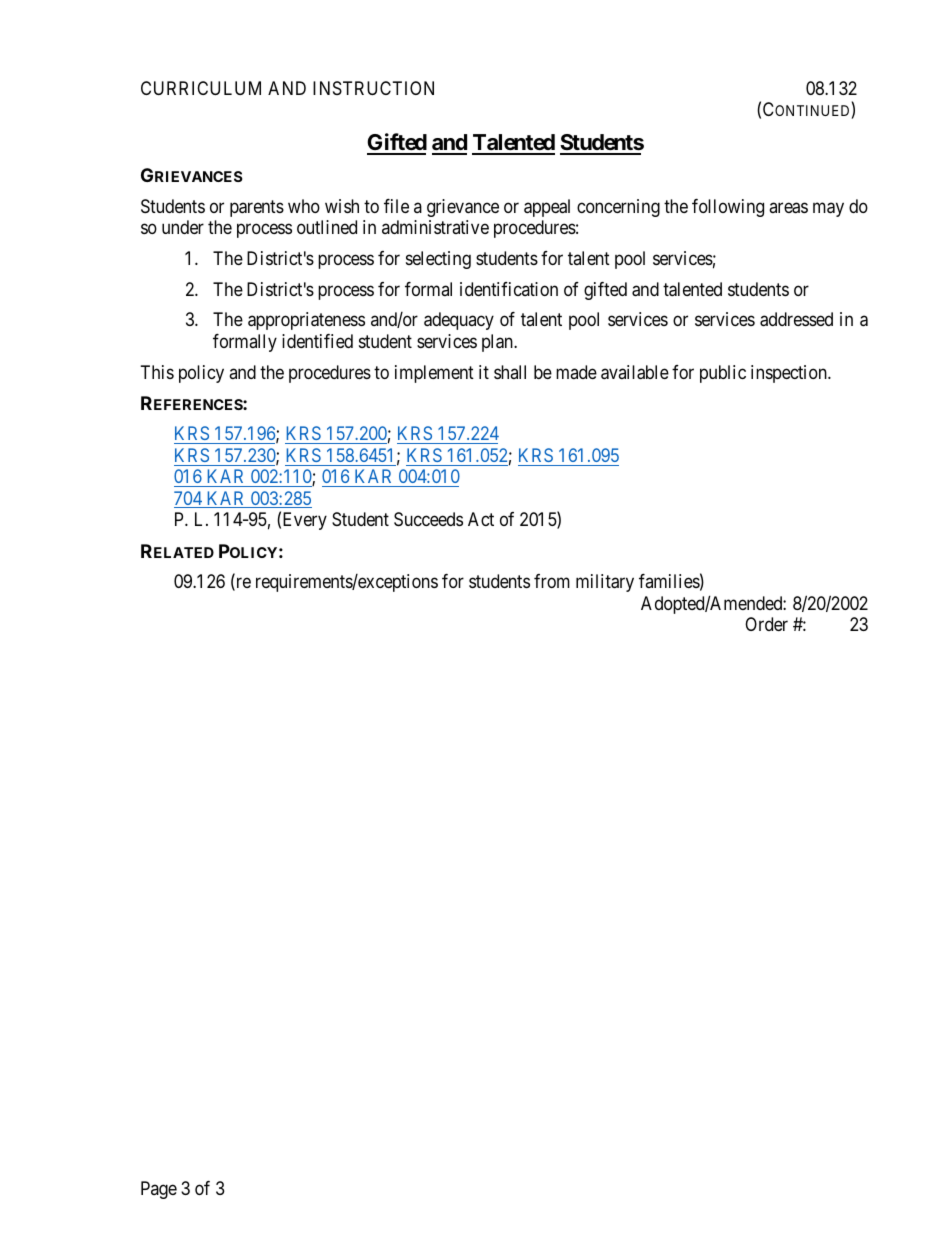  Describe the element at coordinates (728, 208) in the document. I see `following` at that location.
